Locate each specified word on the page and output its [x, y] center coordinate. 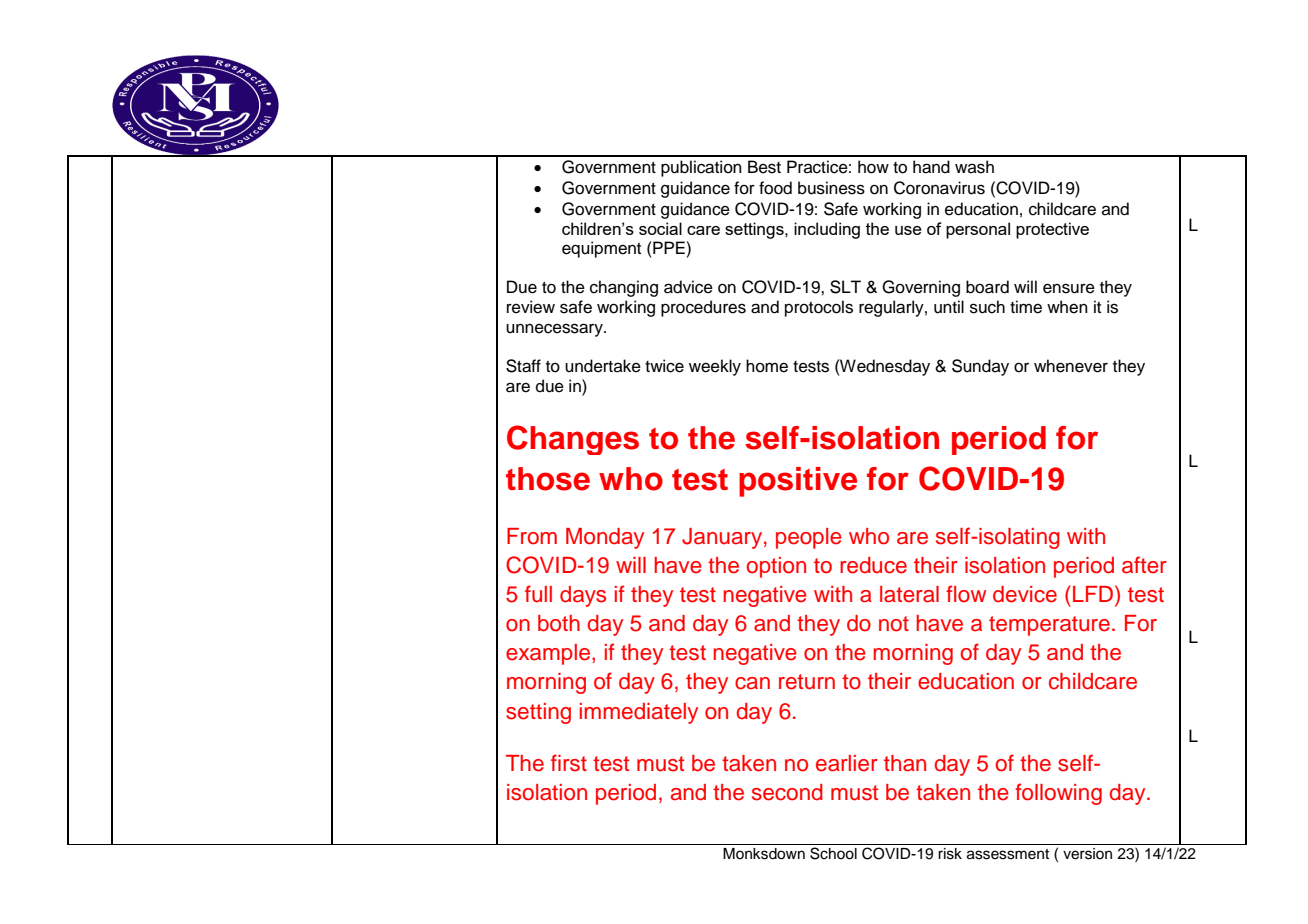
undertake [603, 366]
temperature [1049, 626]
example [549, 654]
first [569, 763]
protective [1052, 230]
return [807, 682]
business [831, 188]
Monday [605, 538]
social [660, 228]
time [1026, 307]
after [1144, 565]
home [767, 366]
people [809, 538]
